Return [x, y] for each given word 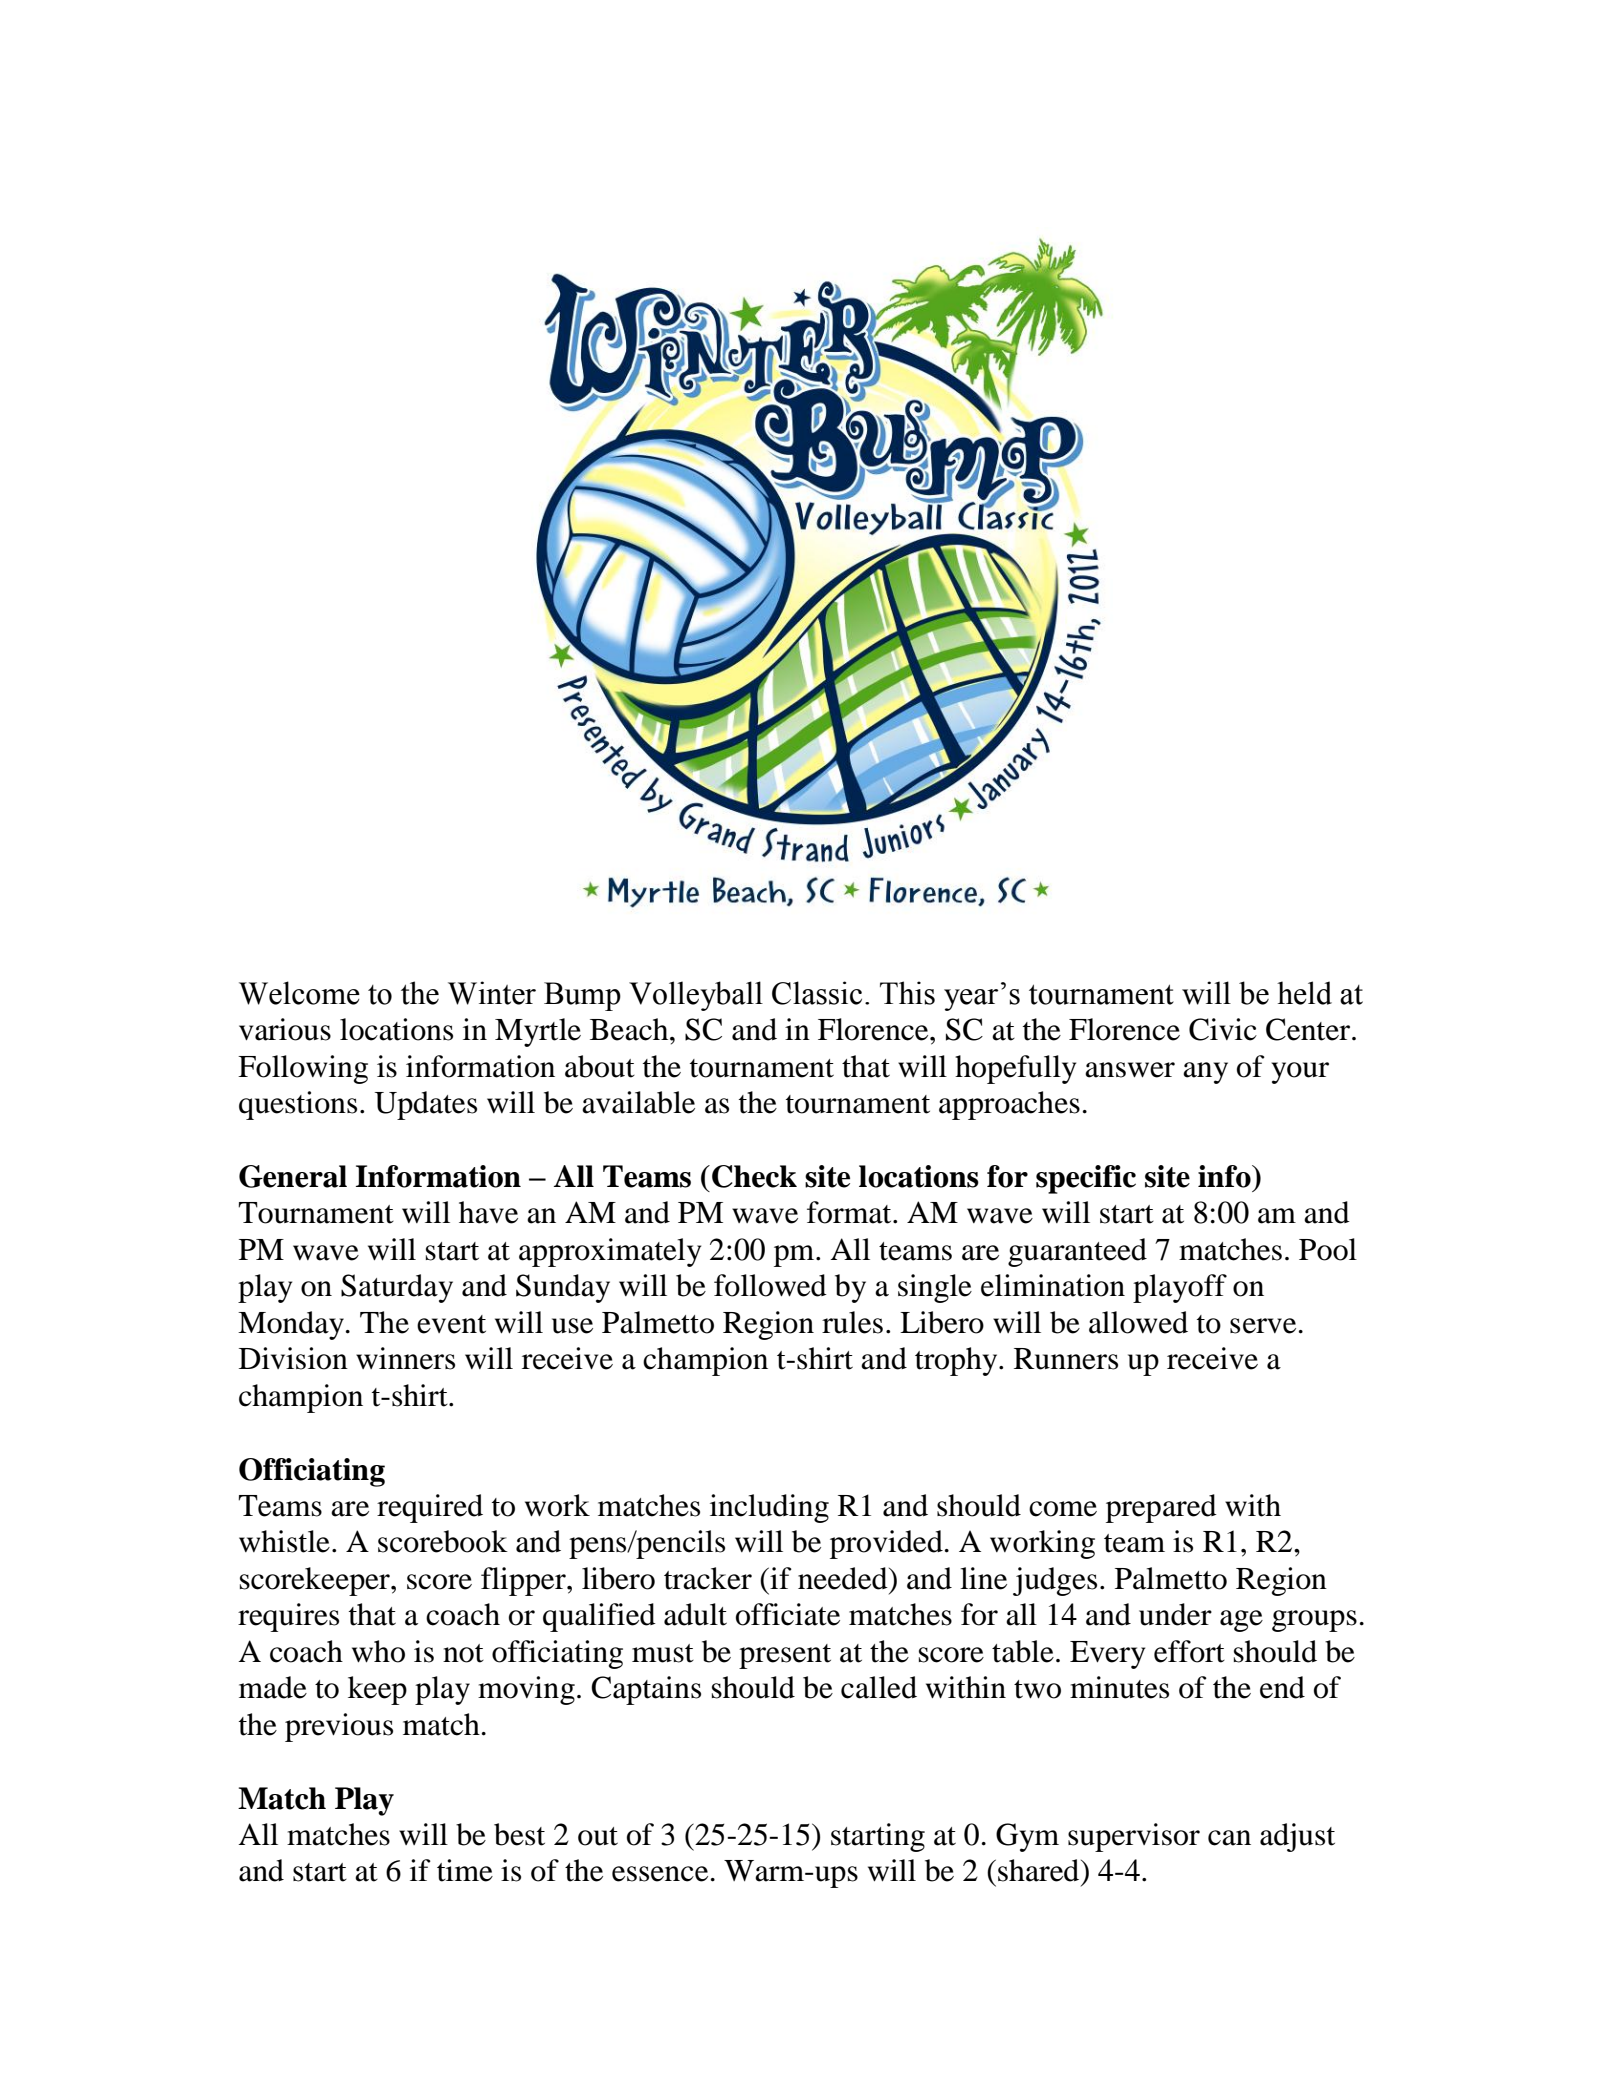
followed [770, 1285]
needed [844, 1578]
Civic [1223, 1029]
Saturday [397, 1288]
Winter [492, 993]
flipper [524, 1581]
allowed [1138, 1322]
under [1175, 1614]
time [465, 1870]
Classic [817, 993]
